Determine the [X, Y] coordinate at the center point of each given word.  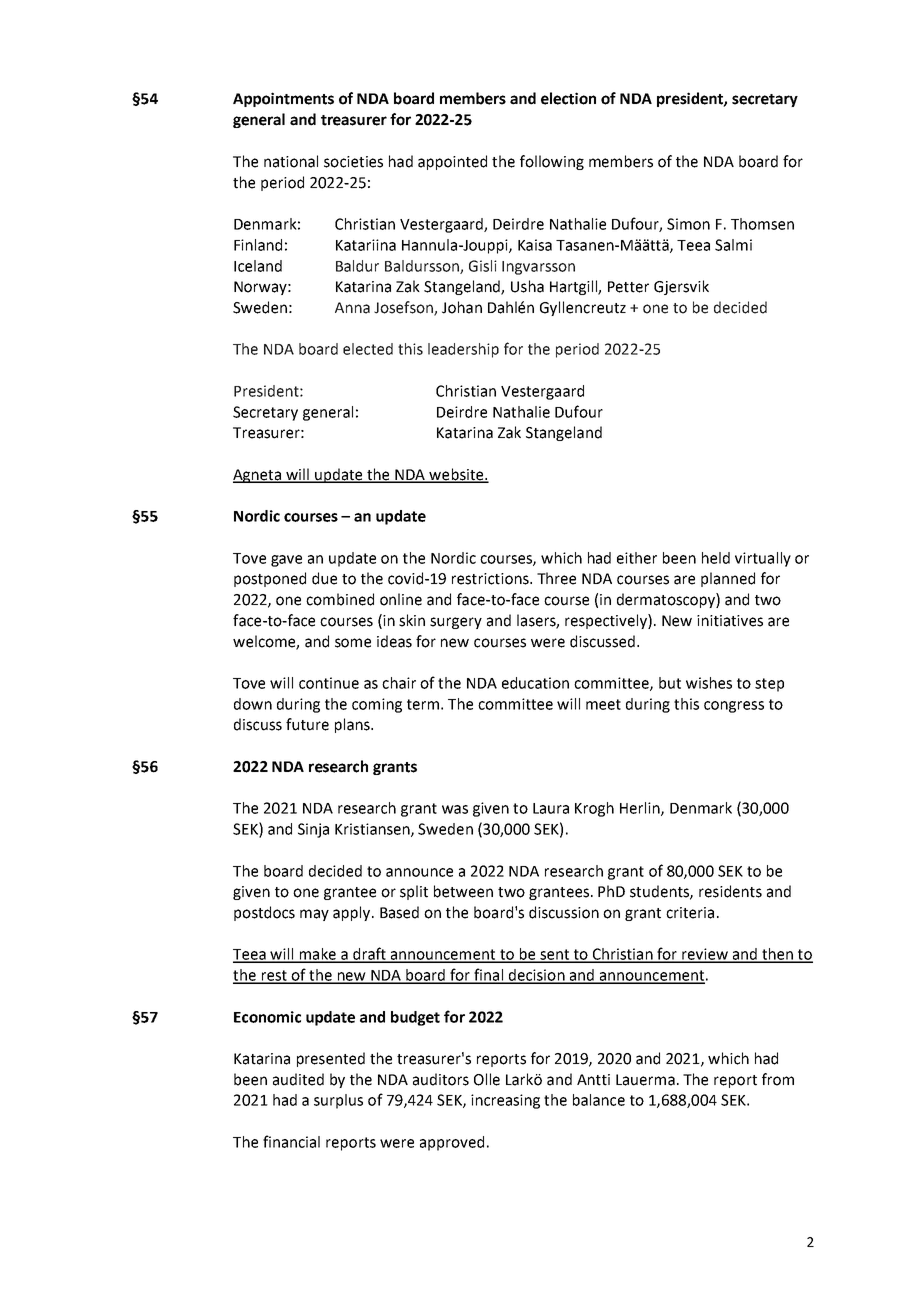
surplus [338, 1101]
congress [734, 707]
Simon [688, 224]
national [291, 161]
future [307, 724]
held [716, 558]
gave [286, 561]
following [552, 162]
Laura [551, 808]
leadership [463, 350]
